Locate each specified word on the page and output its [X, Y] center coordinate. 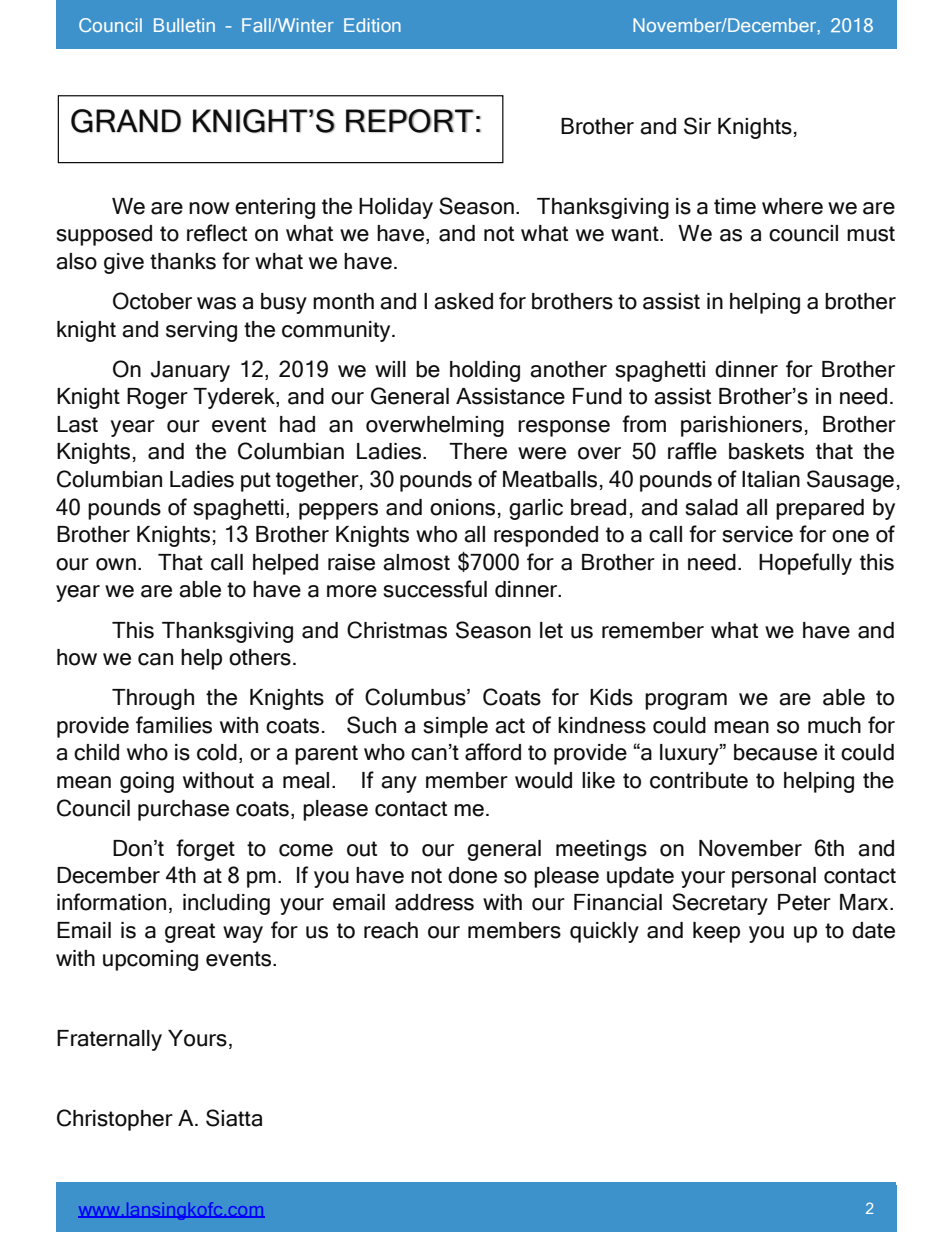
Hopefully [805, 564]
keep [716, 932]
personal [774, 877]
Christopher [115, 1120]
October [152, 301]
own [116, 564]
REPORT [410, 121]
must [871, 234]
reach [391, 930]
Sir [697, 126]
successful [435, 589]
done [472, 875]
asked [463, 301]
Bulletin [184, 25]
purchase [183, 810]
